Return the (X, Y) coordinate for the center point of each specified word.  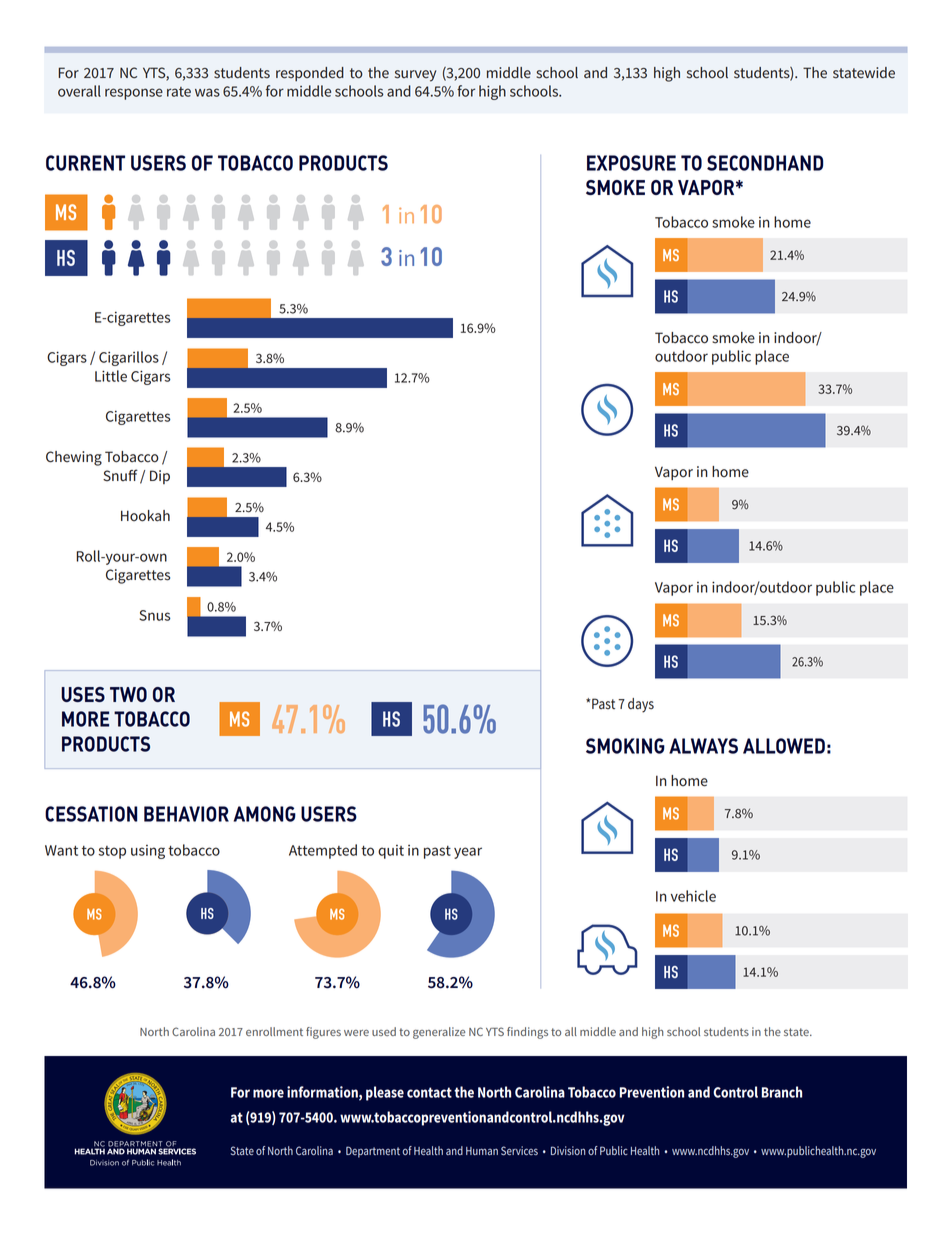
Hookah (145, 516)
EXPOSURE (631, 163)
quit (391, 852)
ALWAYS (703, 746)
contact (429, 1092)
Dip (160, 477)
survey (415, 76)
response (134, 94)
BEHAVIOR (186, 814)
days (641, 705)
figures (323, 1033)
